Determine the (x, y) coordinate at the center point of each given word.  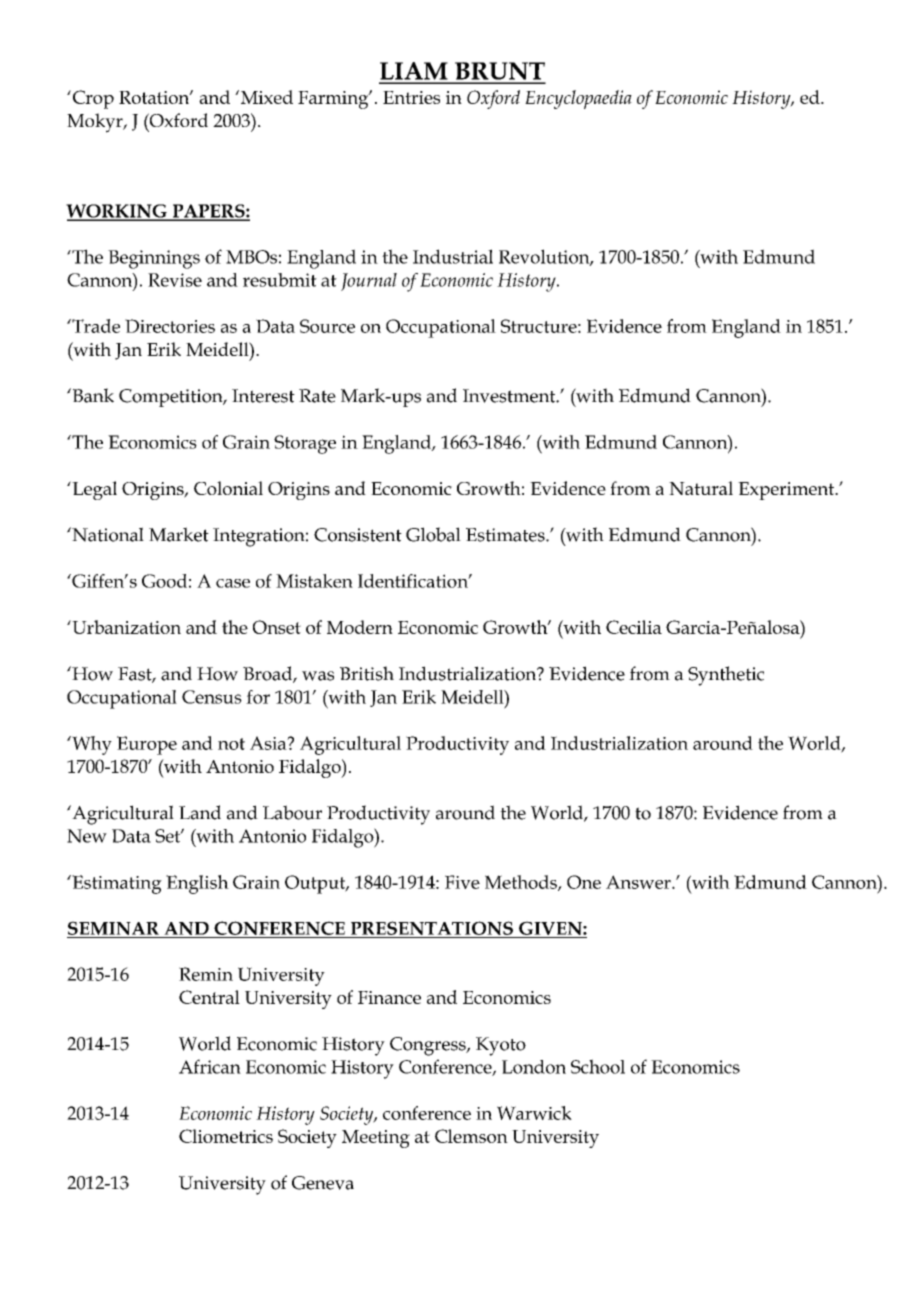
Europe (147, 745)
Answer (639, 882)
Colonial (228, 488)
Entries (411, 97)
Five (462, 882)
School (598, 1066)
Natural (701, 488)
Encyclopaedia (578, 99)
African (210, 1066)
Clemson (471, 1136)
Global (433, 534)
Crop (93, 99)
